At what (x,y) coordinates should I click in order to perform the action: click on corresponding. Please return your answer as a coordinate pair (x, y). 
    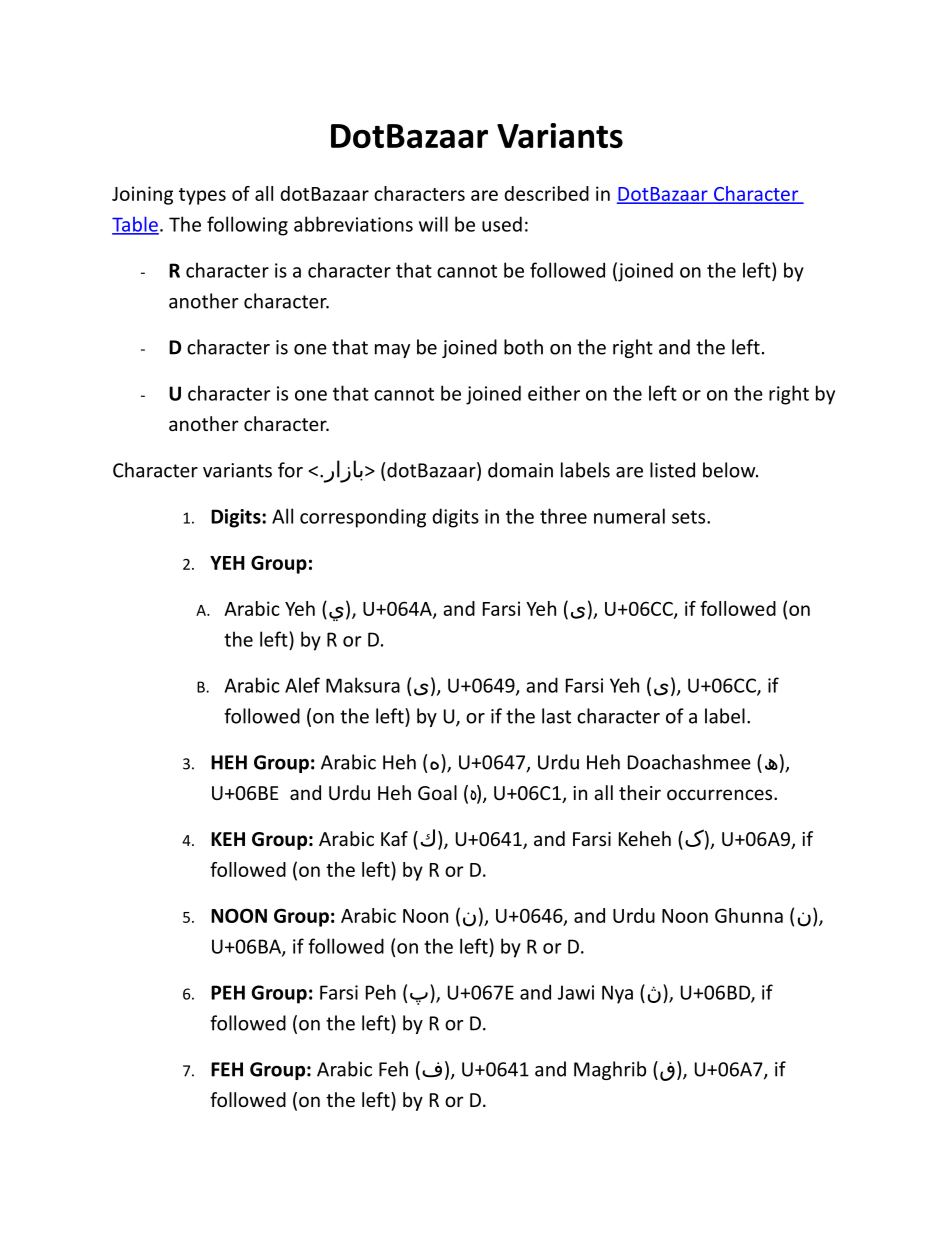
    Looking at the image, I should click on (363, 518).
